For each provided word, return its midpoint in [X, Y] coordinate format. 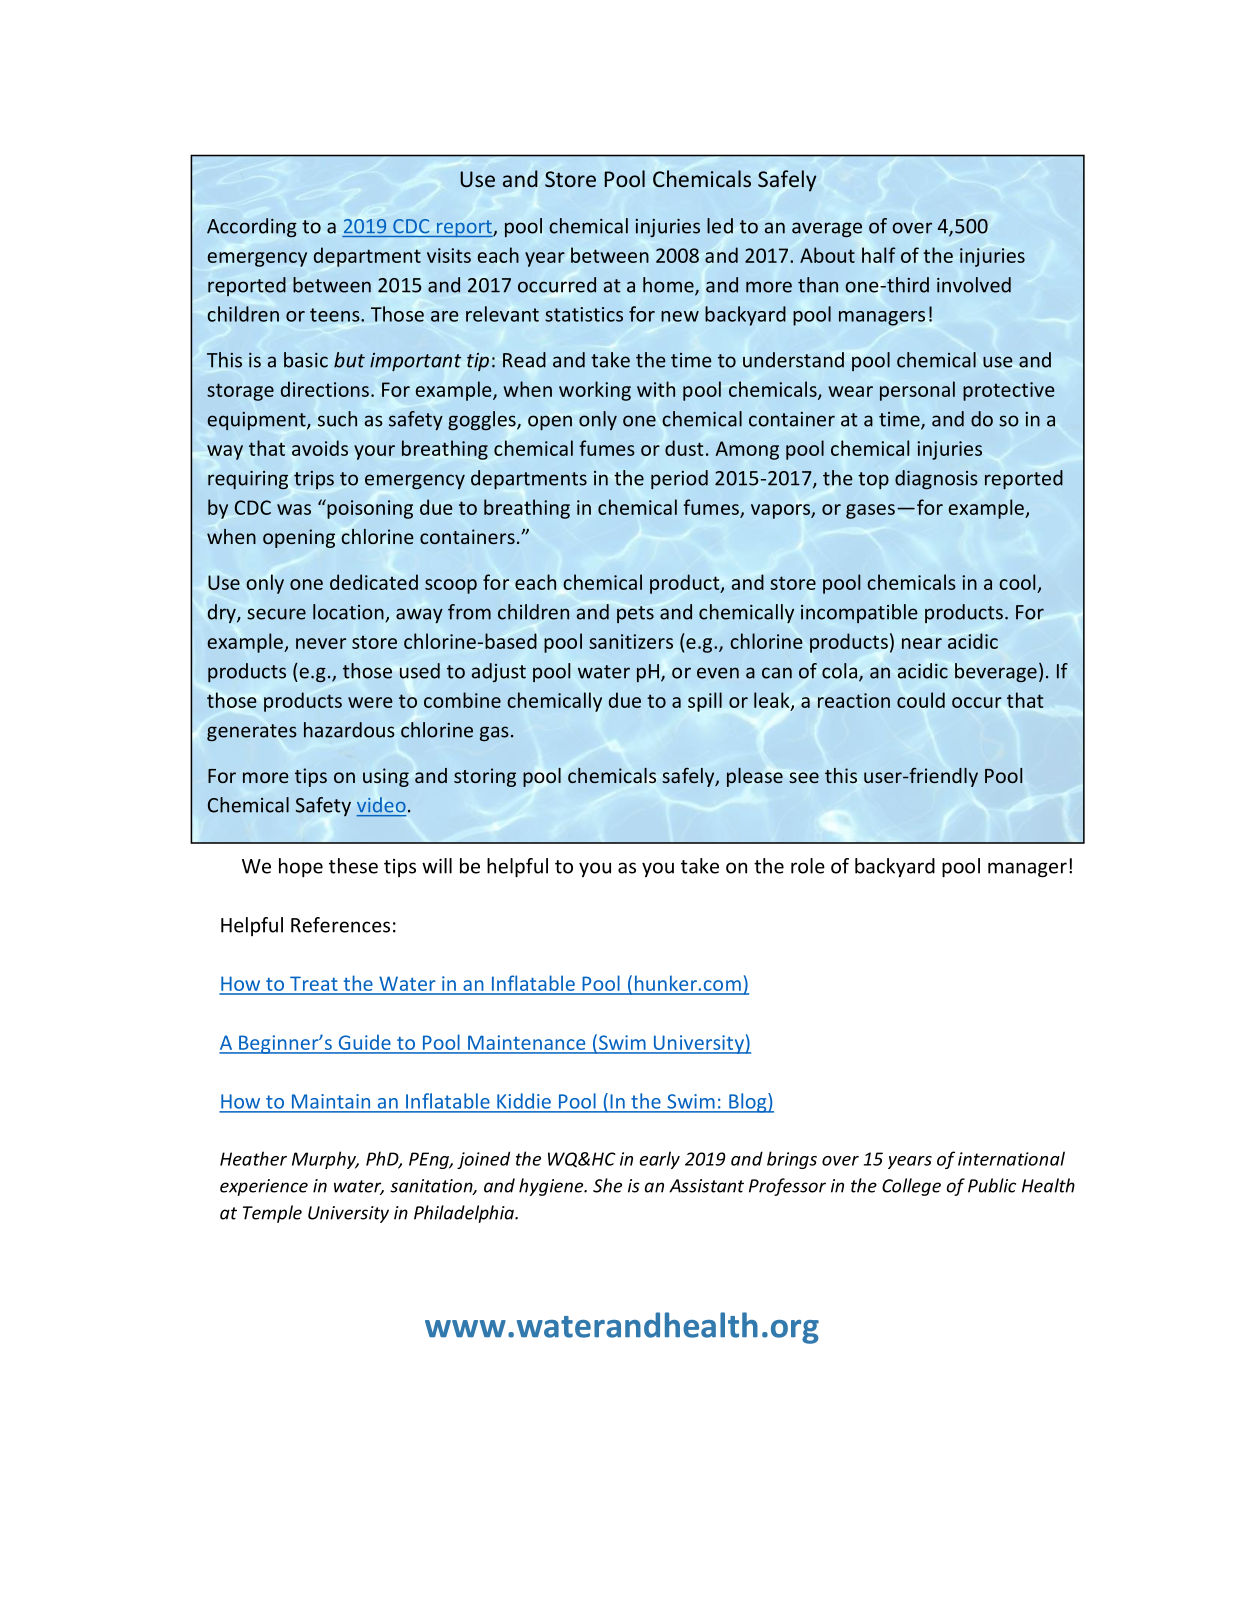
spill [705, 702]
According [252, 227]
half [879, 255]
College [911, 1187]
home [669, 286]
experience [264, 1187]
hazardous [349, 730]
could [921, 700]
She [607, 1185]
